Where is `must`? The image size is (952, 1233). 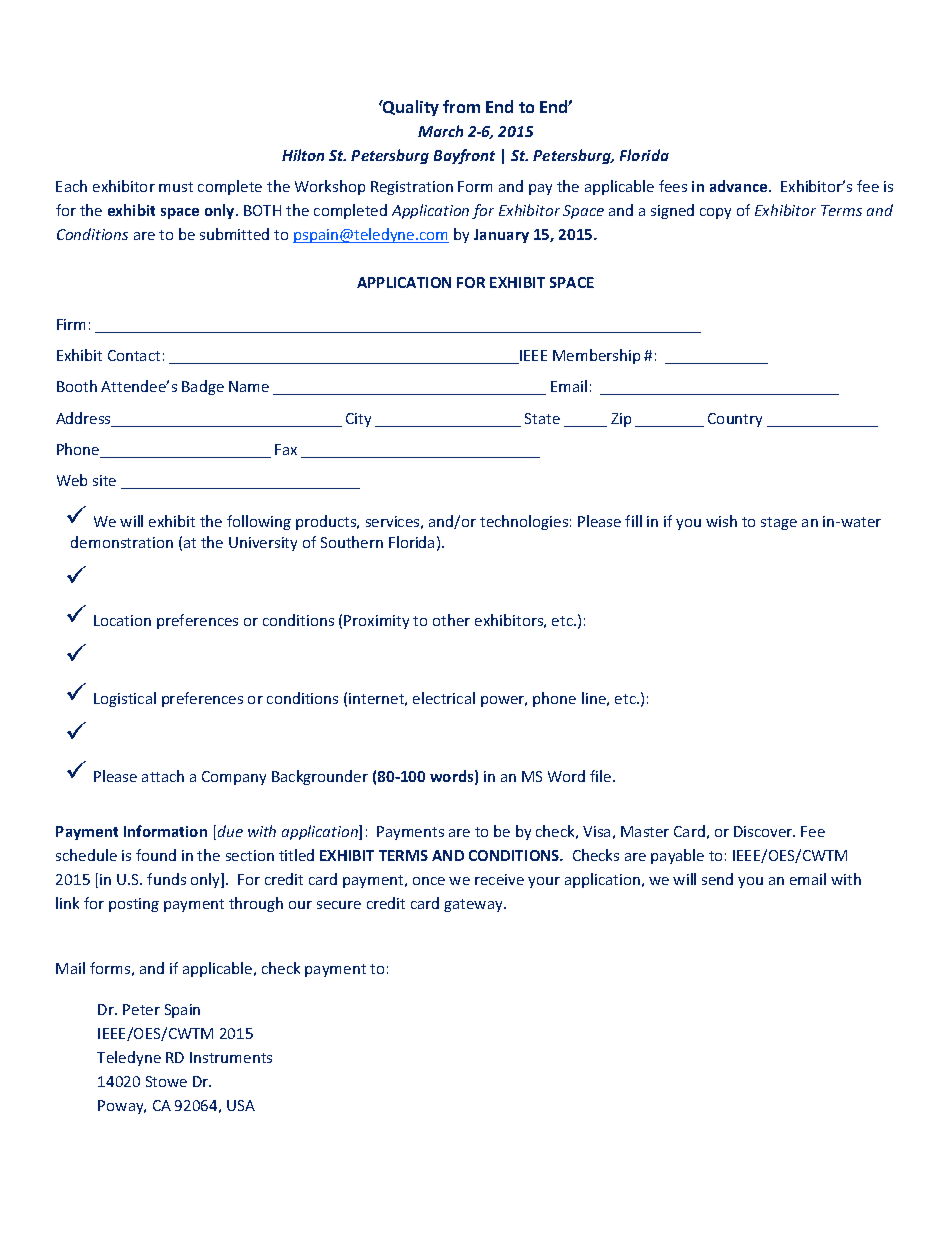 must is located at coordinates (176, 187).
